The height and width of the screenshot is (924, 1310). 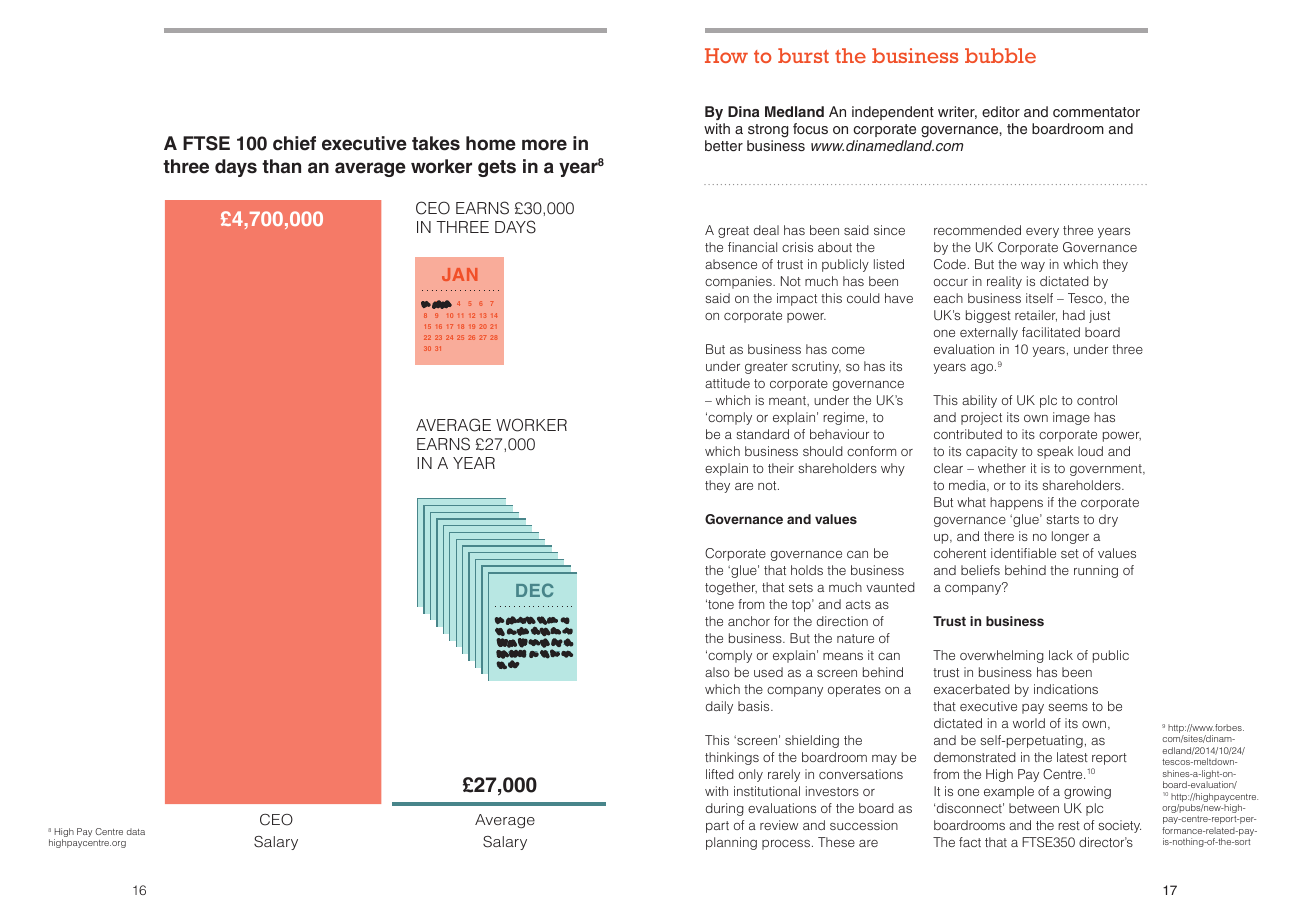 What do you see at coordinates (1034, 808) in the screenshot?
I see `between` at bounding box center [1034, 808].
